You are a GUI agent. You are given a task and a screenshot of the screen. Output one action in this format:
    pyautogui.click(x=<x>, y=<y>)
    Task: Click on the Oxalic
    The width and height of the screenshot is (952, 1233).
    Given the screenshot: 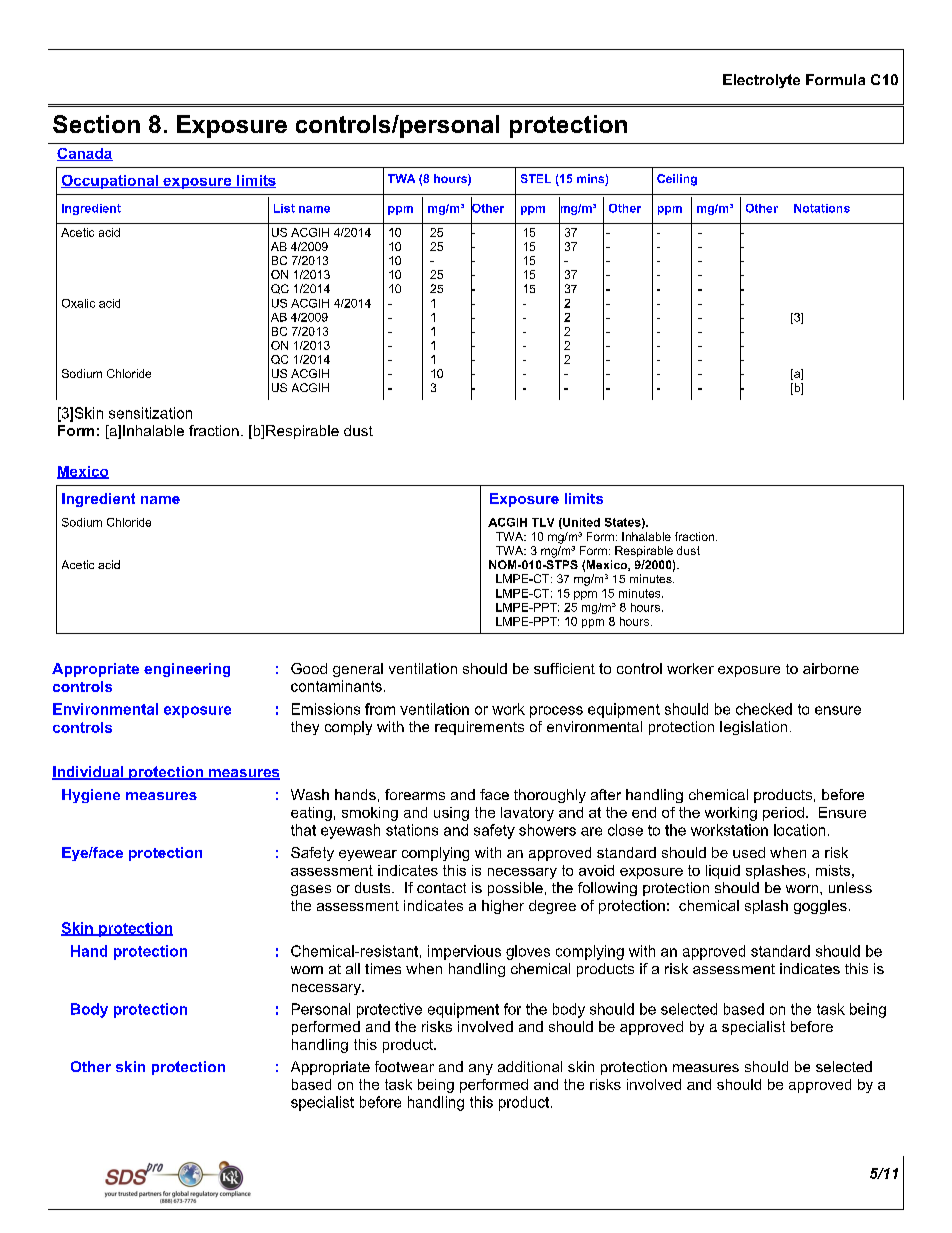 What is the action you would take?
    pyautogui.click(x=78, y=303)
